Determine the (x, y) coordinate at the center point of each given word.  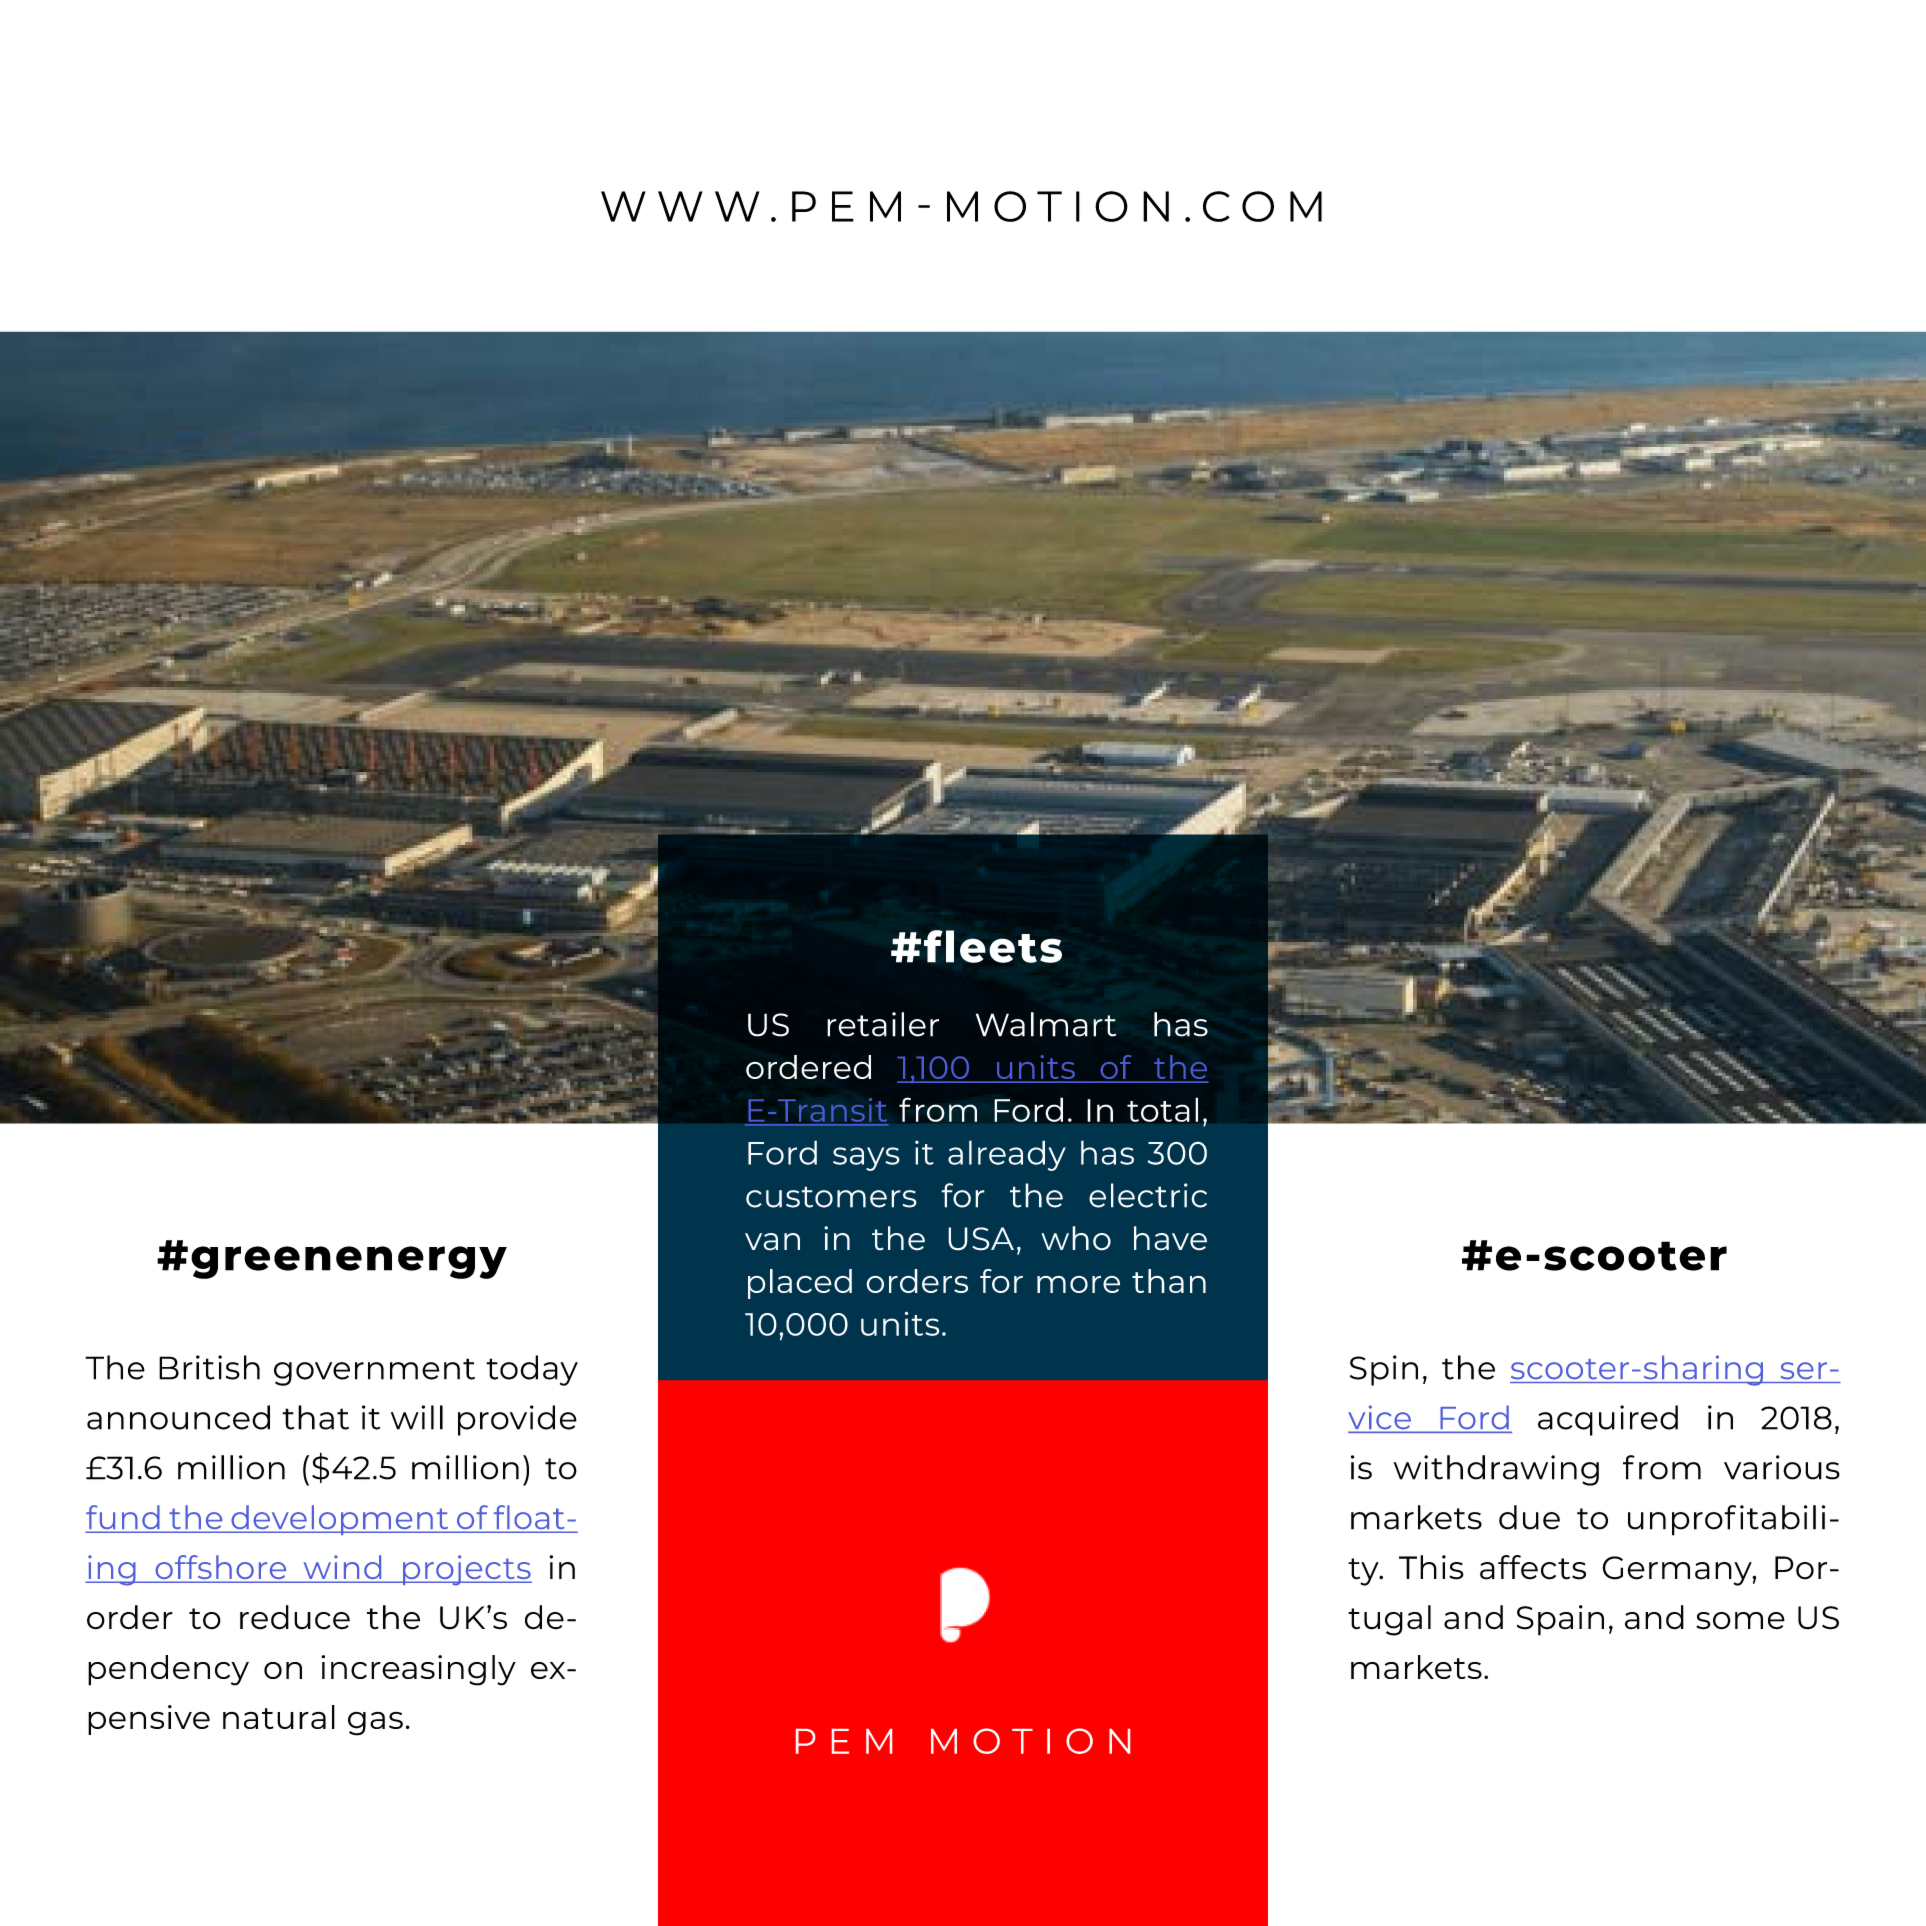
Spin (1384, 1370)
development (340, 1520)
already (1007, 1155)
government (374, 1372)
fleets (993, 946)
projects (466, 1570)
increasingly (418, 1670)
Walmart (1046, 1024)
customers (831, 1197)
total (1162, 1110)
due (1529, 1517)
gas (375, 1723)
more (1078, 1284)
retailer (883, 1024)
